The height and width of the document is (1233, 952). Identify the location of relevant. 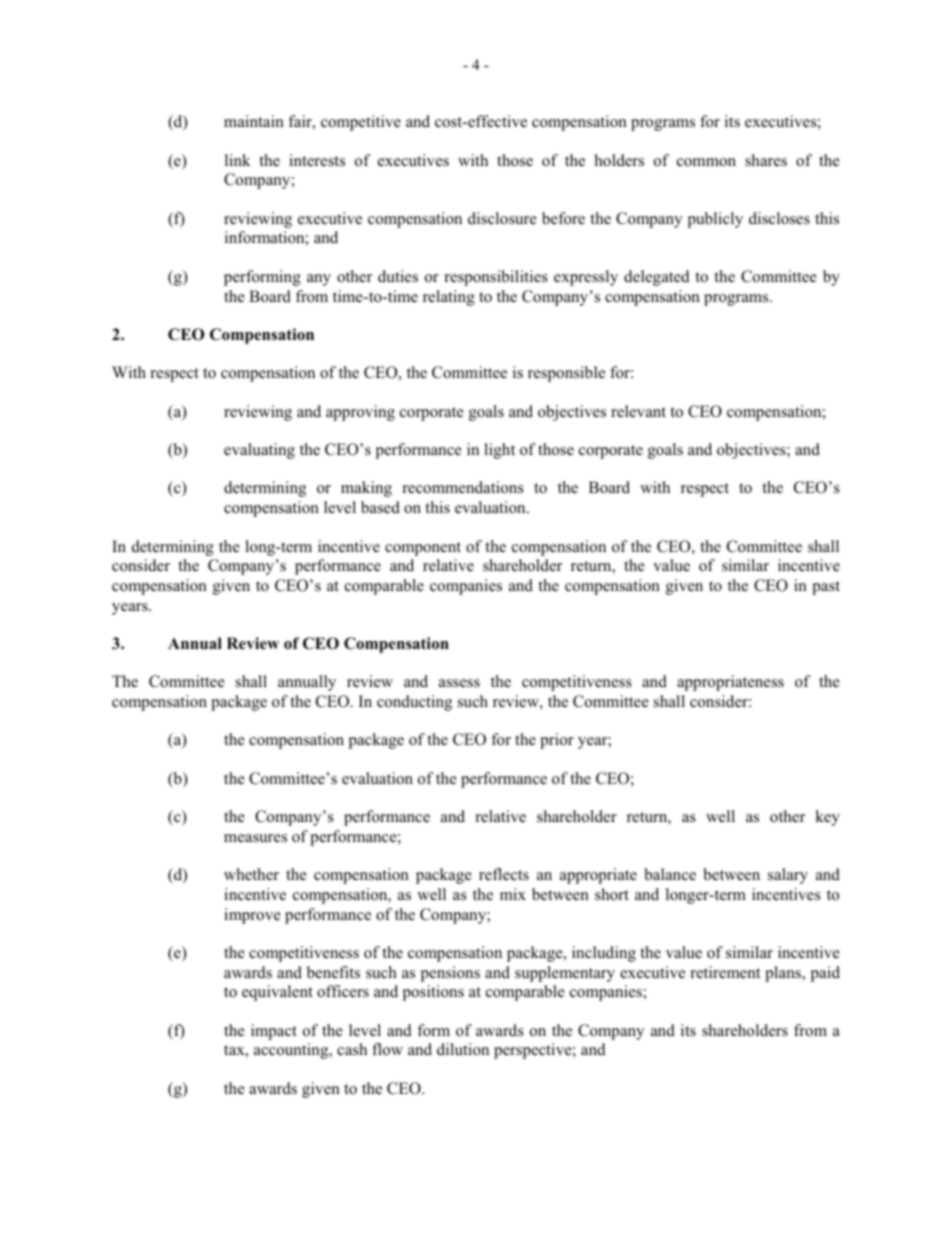
(638, 411).
